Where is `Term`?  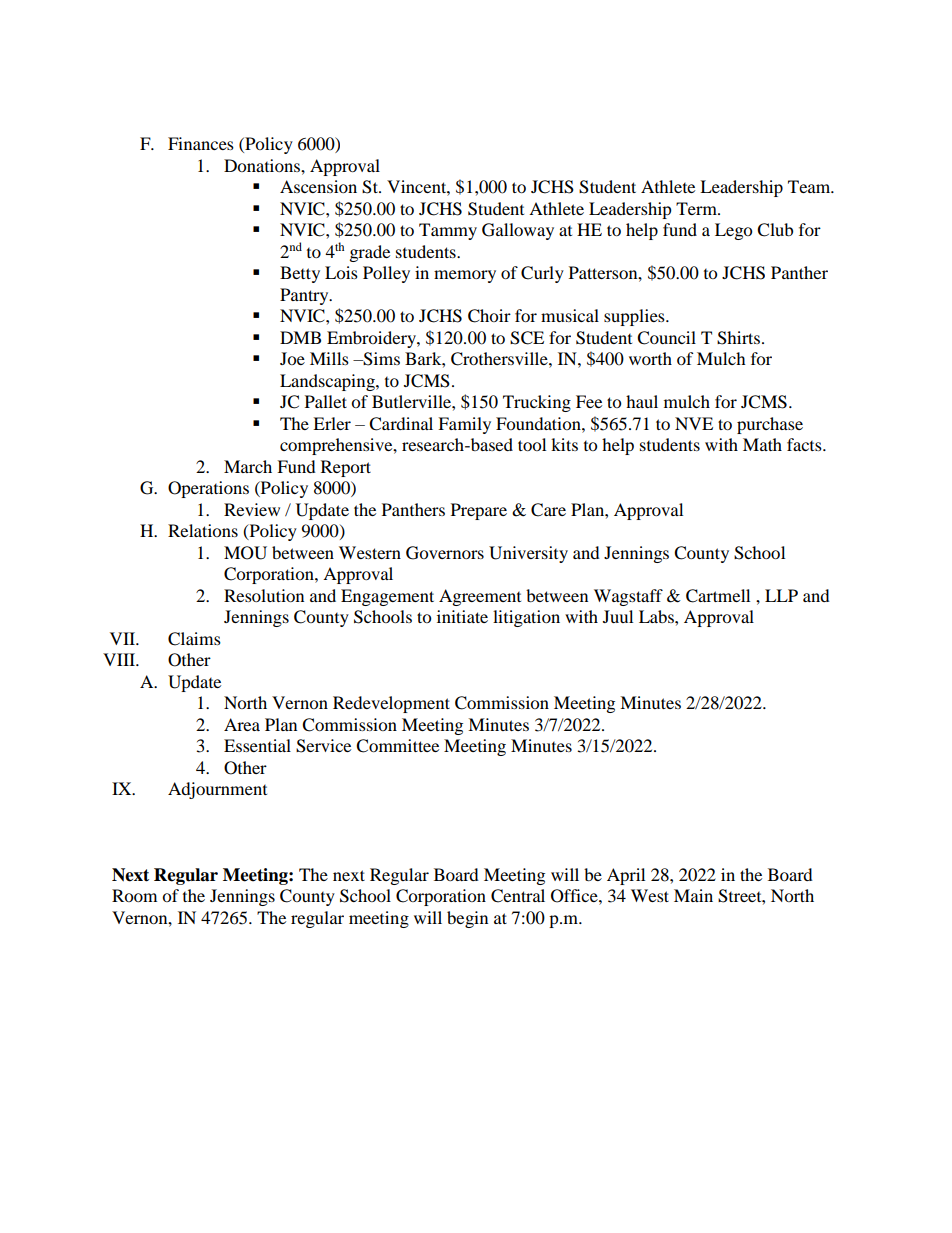 Term is located at coordinates (697, 208).
